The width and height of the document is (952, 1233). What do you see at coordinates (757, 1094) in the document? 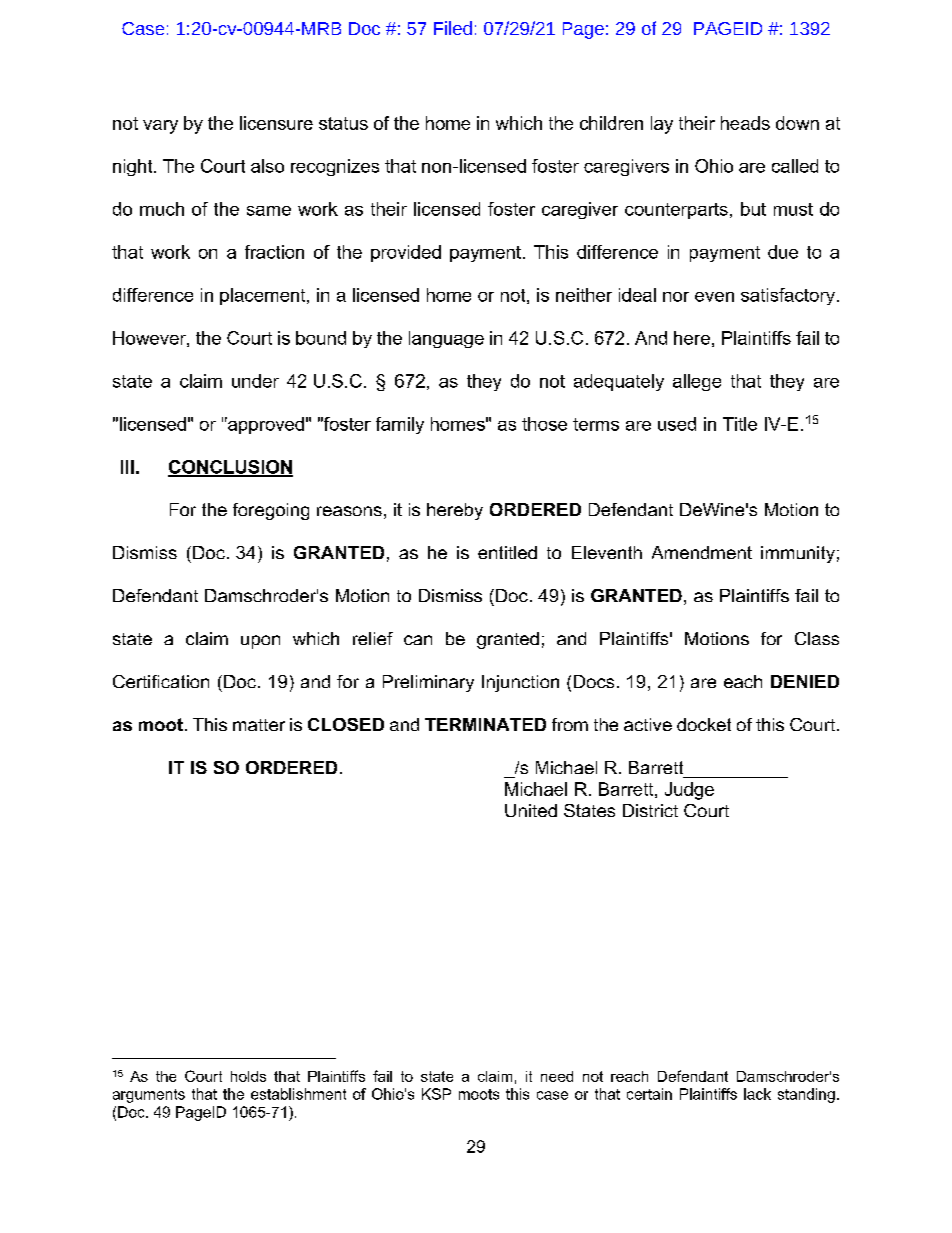
I see `lack` at bounding box center [757, 1094].
